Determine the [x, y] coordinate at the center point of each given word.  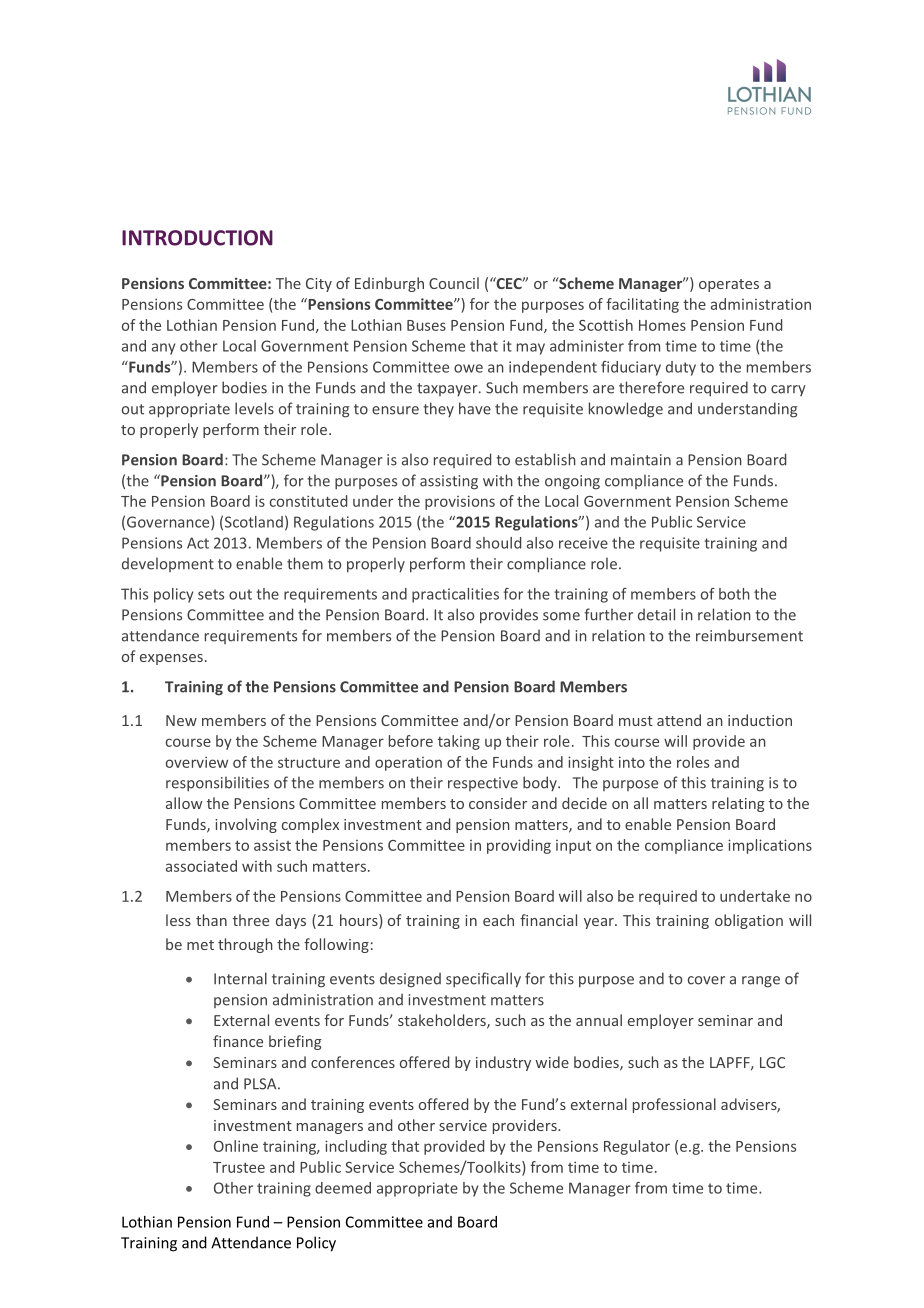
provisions [460, 502]
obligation [749, 921]
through [245, 945]
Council [454, 283]
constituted [308, 501]
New [181, 720]
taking [459, 742]
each [498, 920]
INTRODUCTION [197, 238]
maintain [641, 460]
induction [760, 720]
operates [729, 285]
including [356, 1147]
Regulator [637, 1147]
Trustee [239, 1167]
